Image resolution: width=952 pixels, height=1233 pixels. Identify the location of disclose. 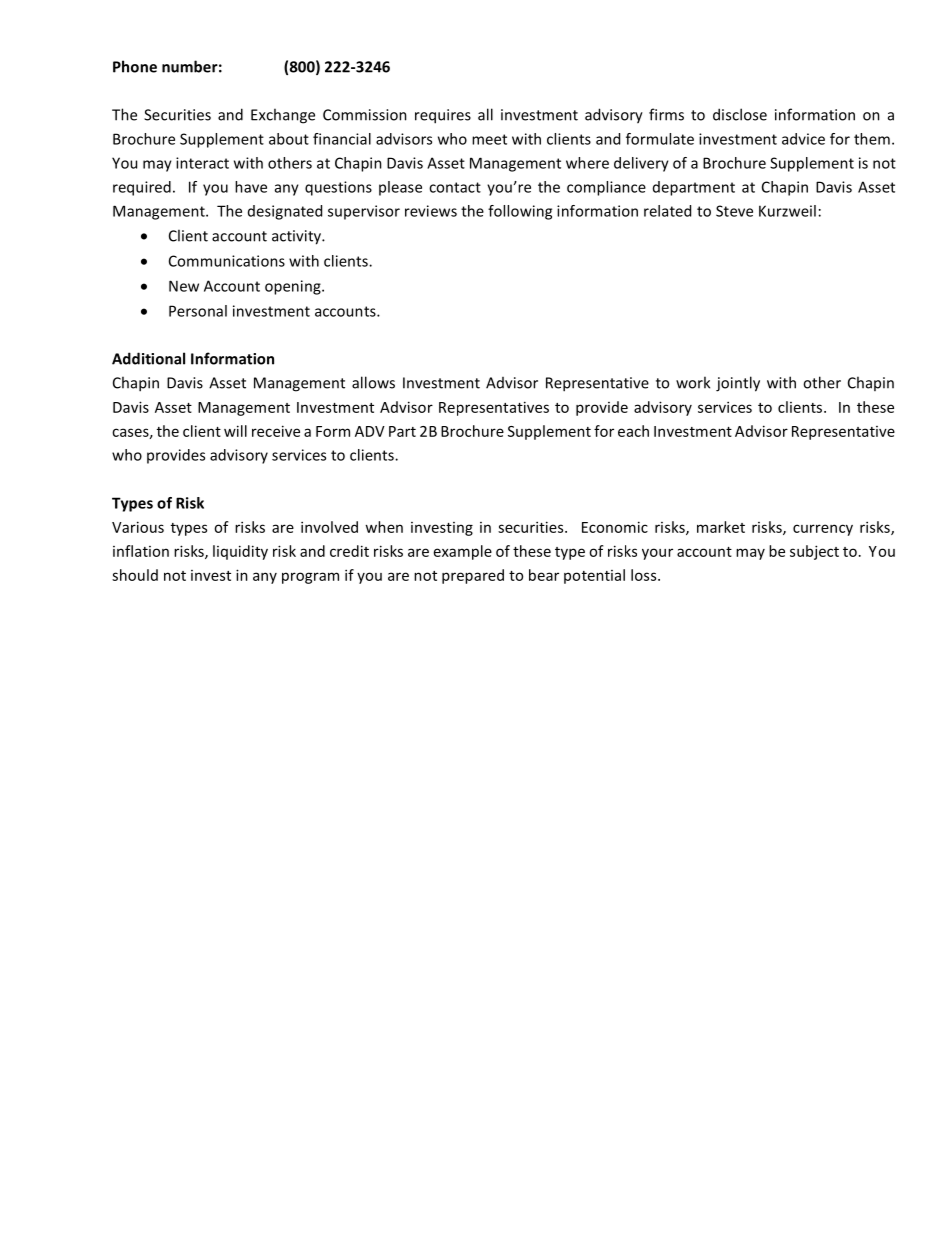
(740, 114).
